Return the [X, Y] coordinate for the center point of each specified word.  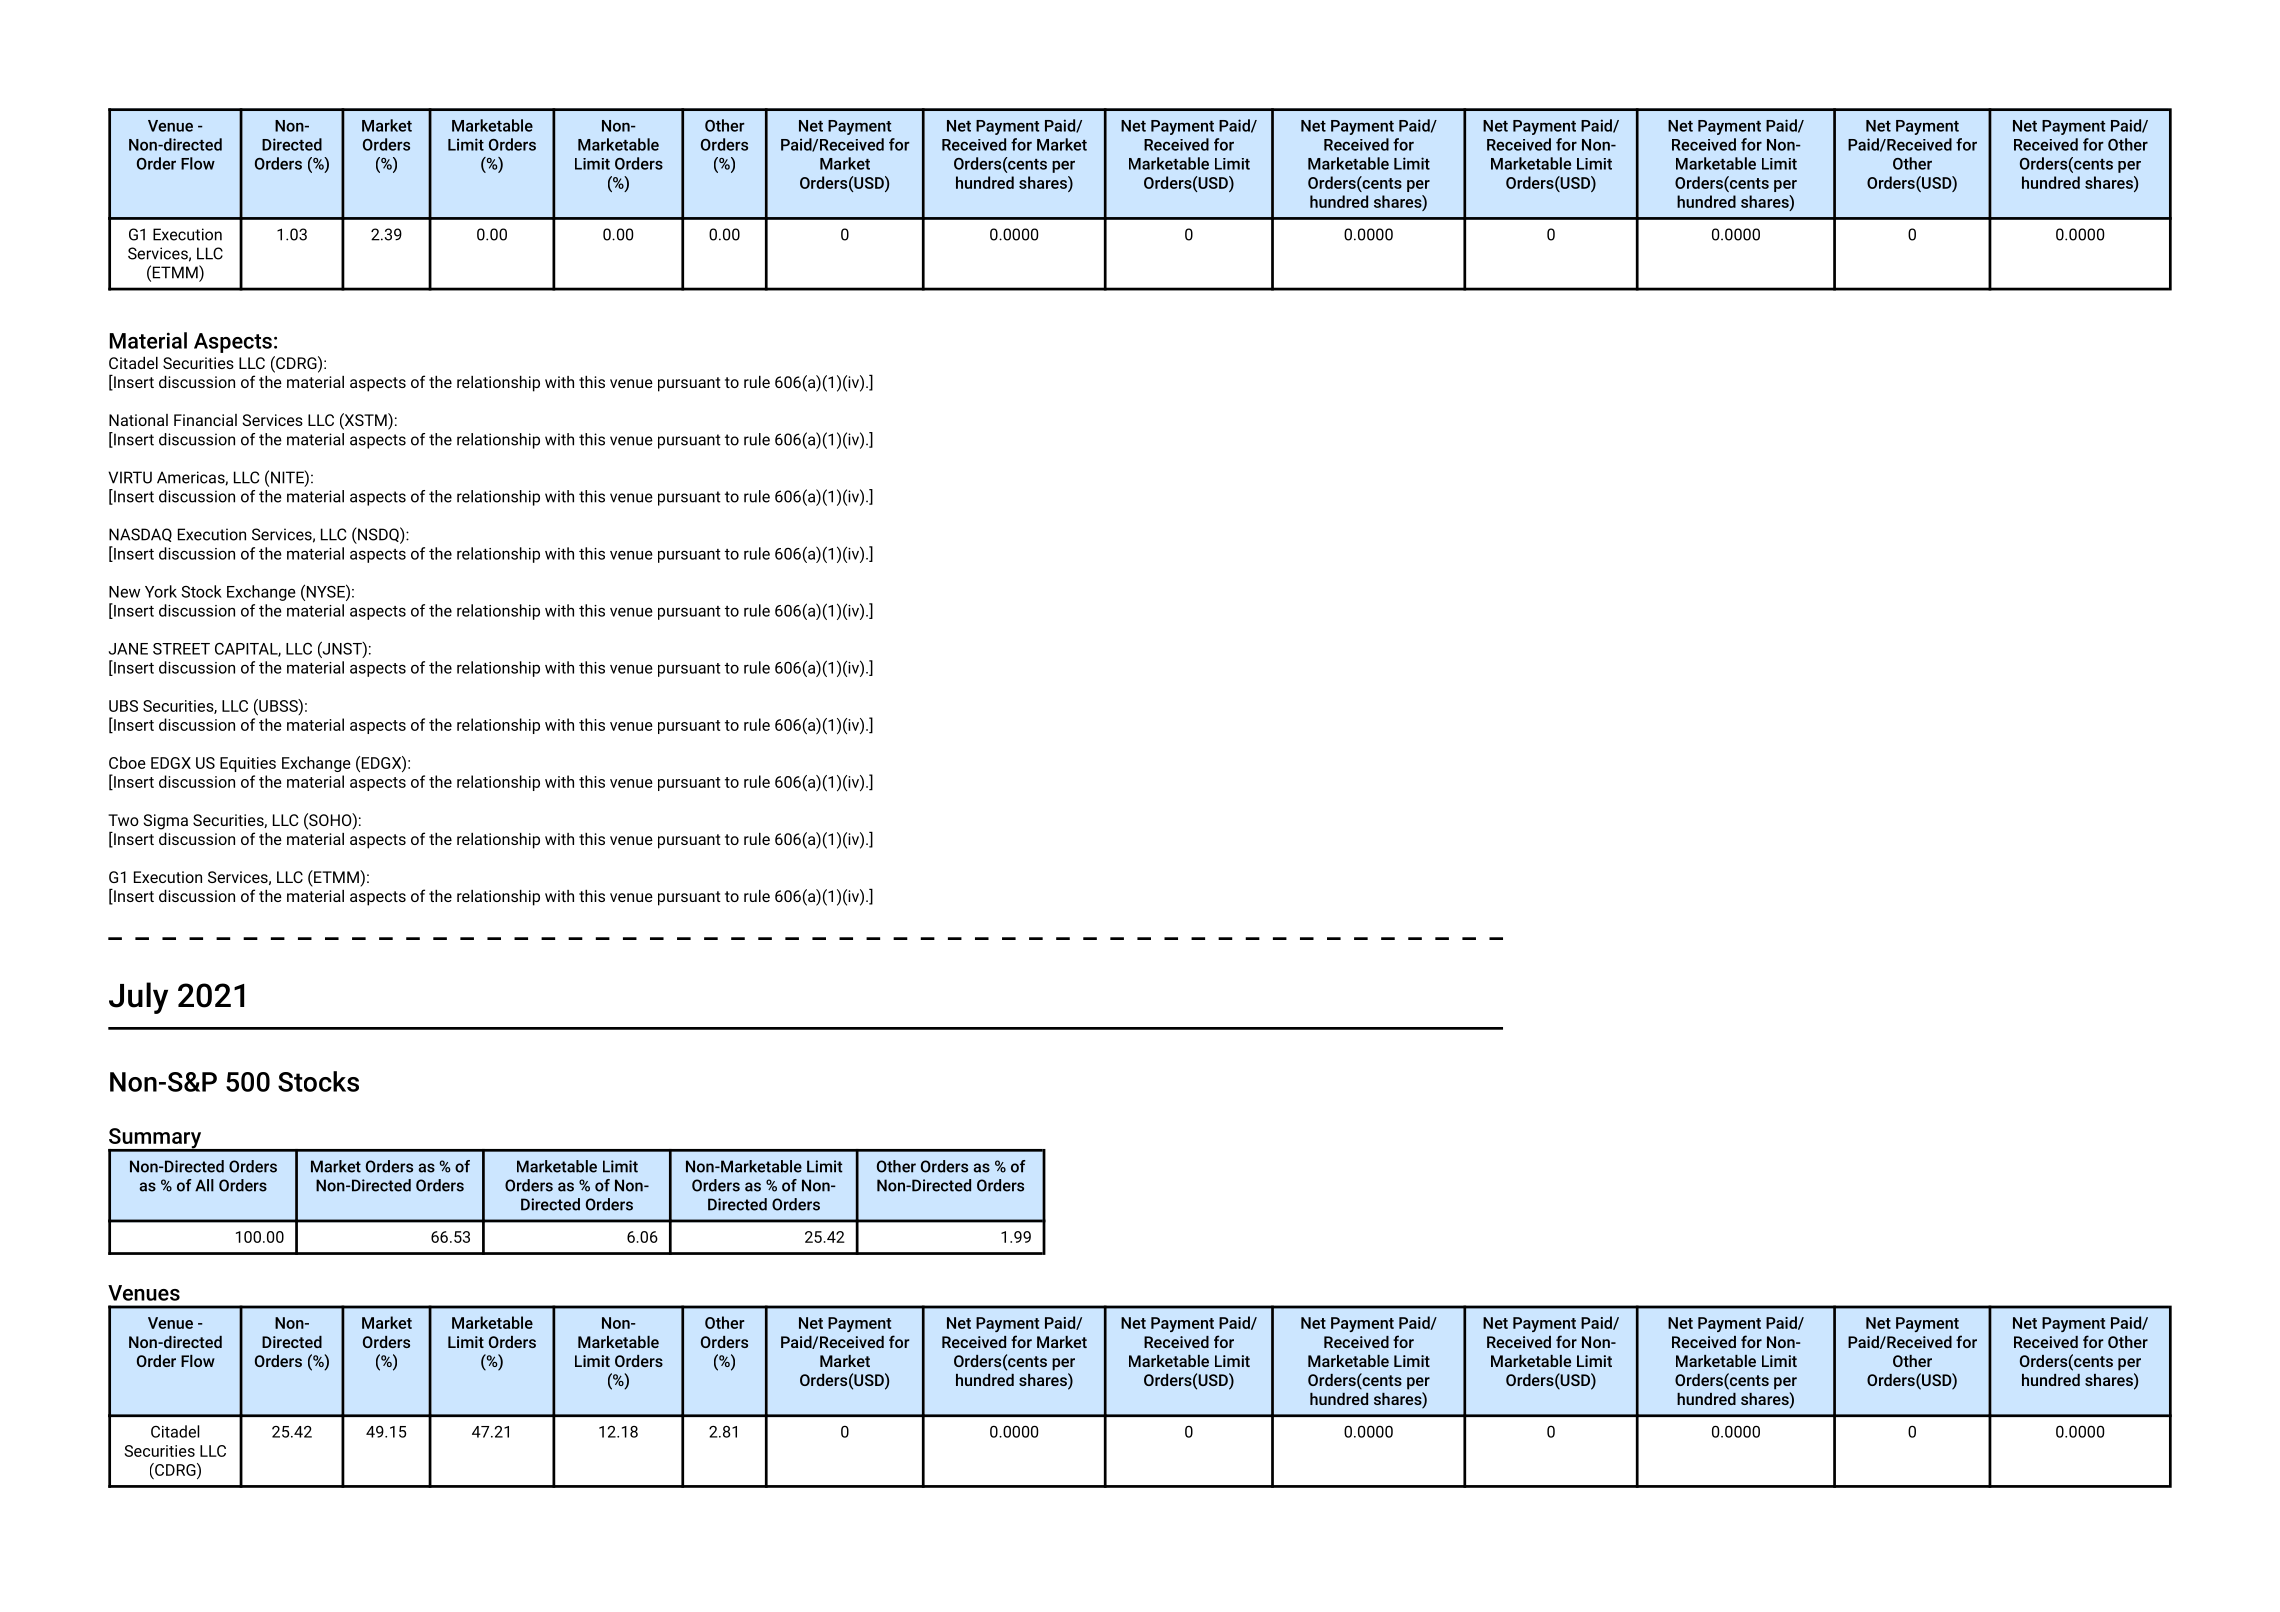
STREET [181, 649]
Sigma [165, 822]
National [138, 420]
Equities [248, 764]
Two [123, 820]
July [138, 998]
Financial [205, 420]
